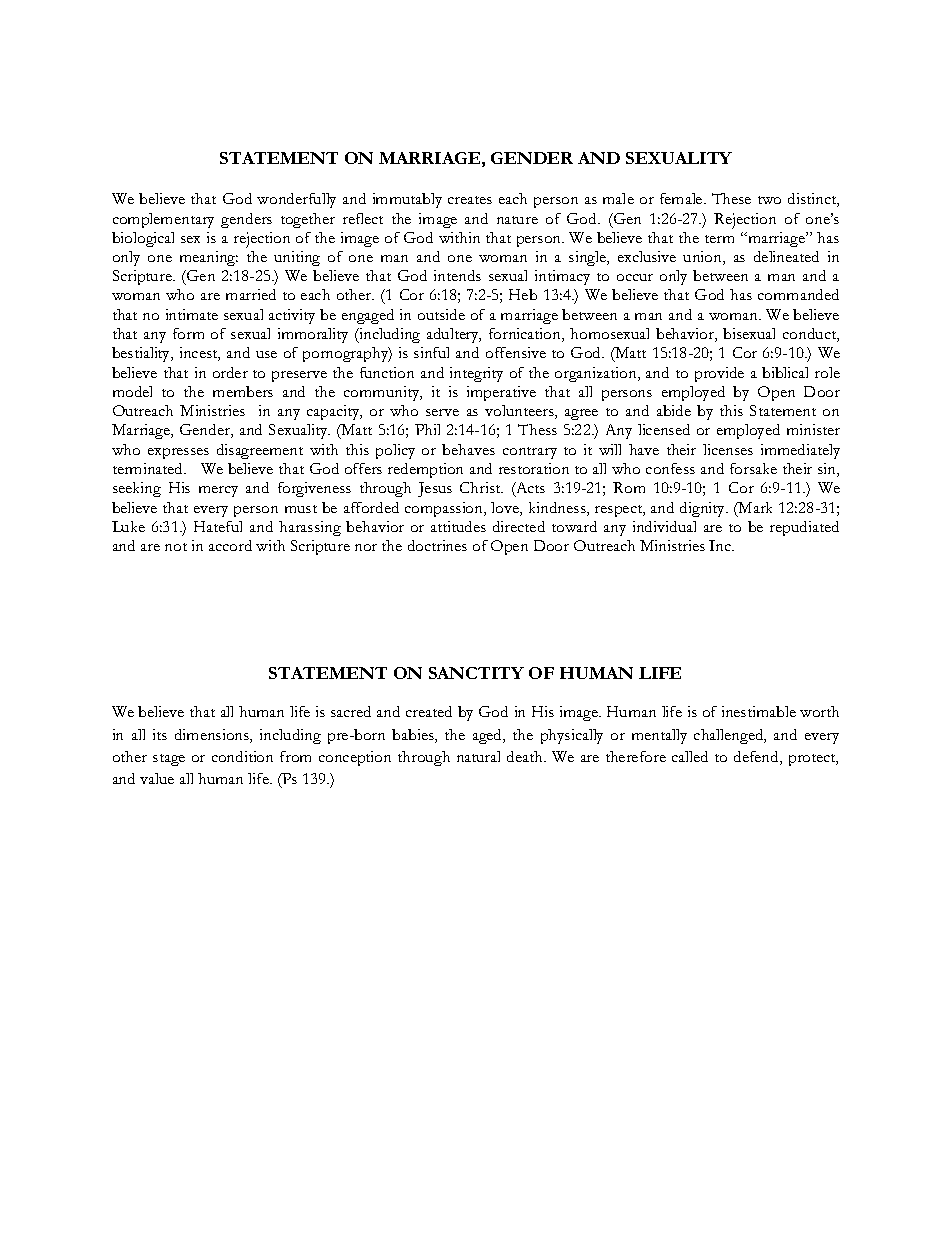 This image has height=1233, width=952. I want to click on imperative, so click(501, 393).
